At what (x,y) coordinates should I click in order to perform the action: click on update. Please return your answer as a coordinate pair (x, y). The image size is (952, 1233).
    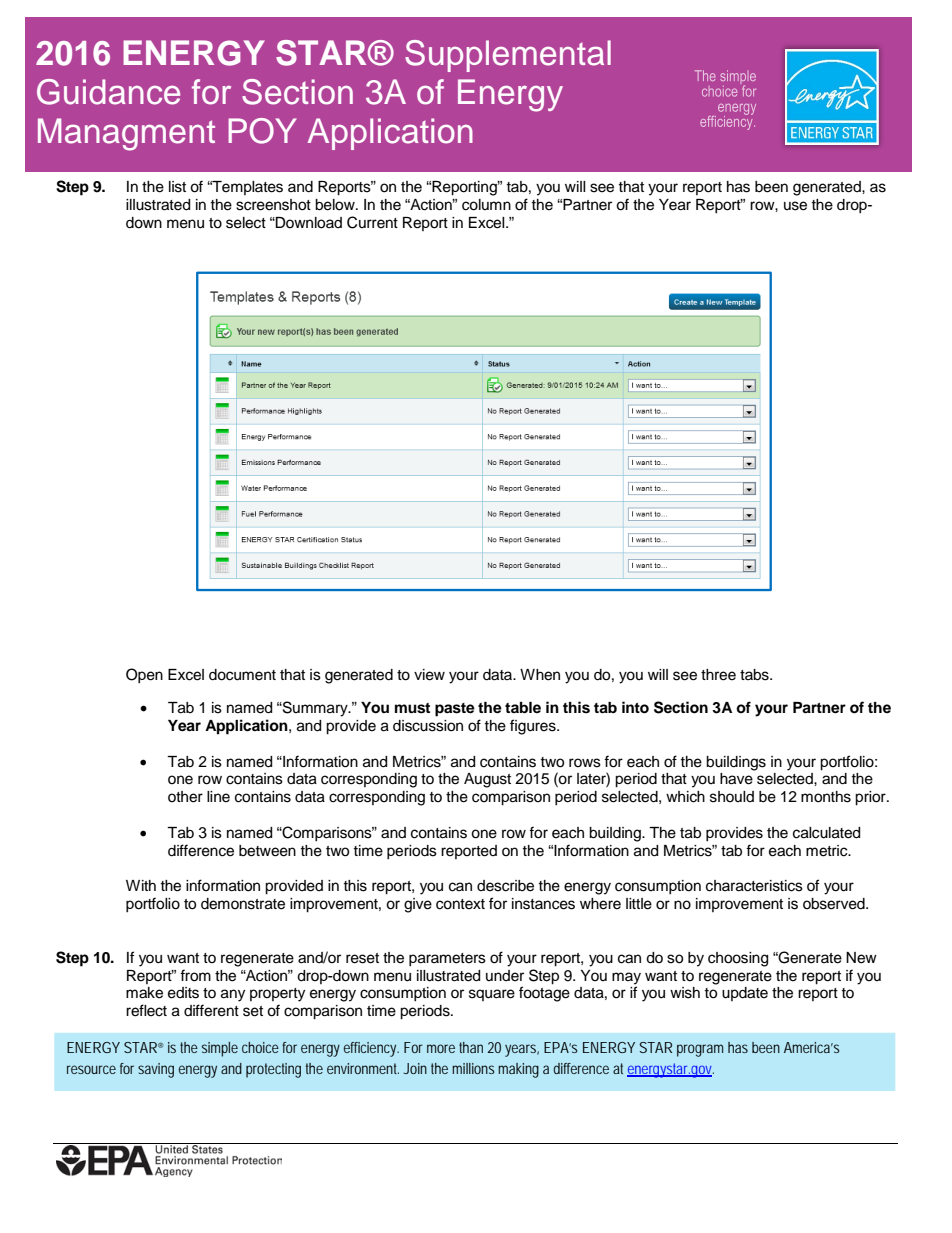
    Looking at the image, I should click on (745, 994).
